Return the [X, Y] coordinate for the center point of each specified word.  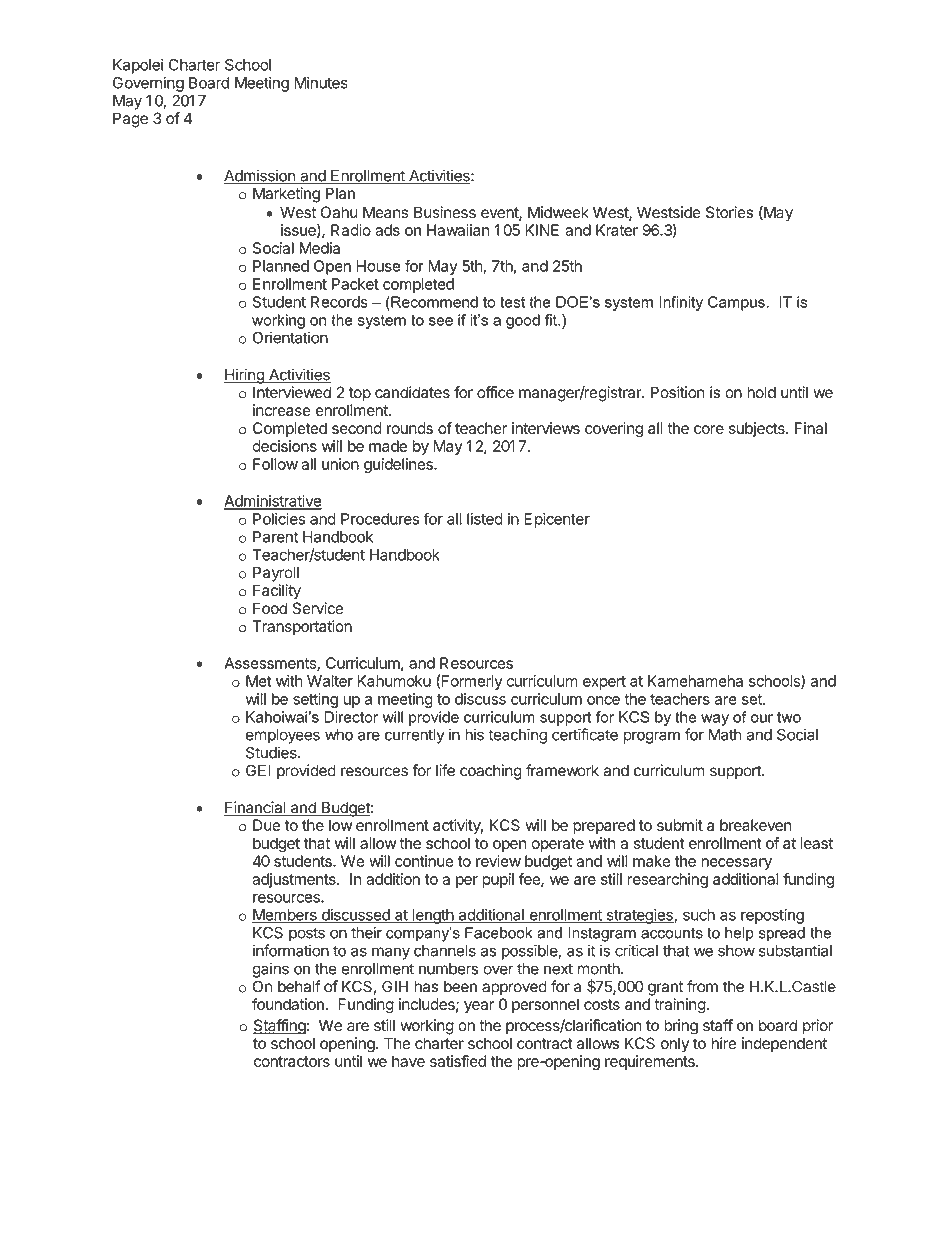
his [474, 734]
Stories [729, 212]
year [479, 1007]
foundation [289, 1004]
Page [130, 120]
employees [283, 736]
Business [445, 212]
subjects [758, 429]
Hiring [245, 376]
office [495, 392]
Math [725, 735]
